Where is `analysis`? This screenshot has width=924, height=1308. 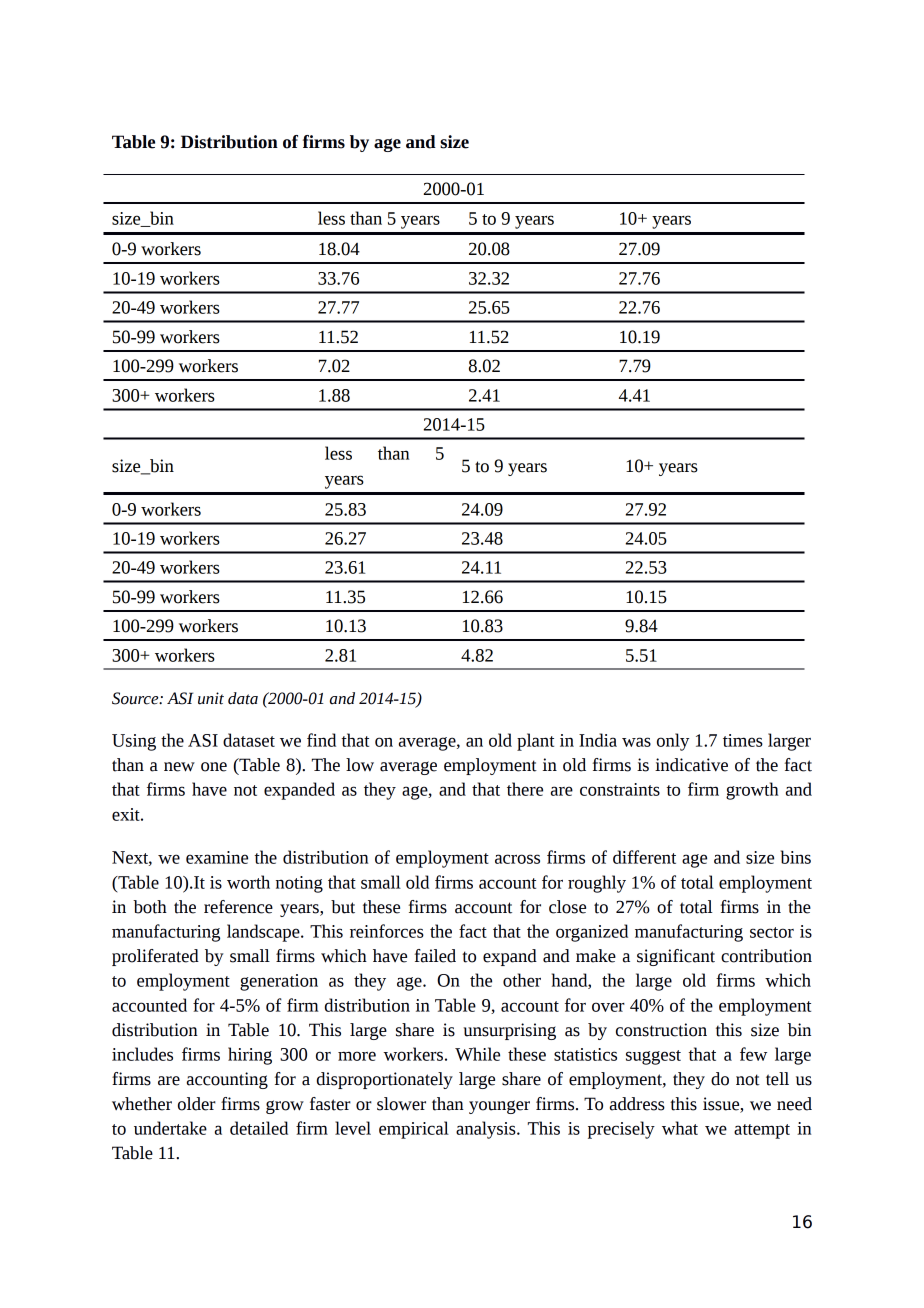 analysis is located at coordinates (487, 1130).
